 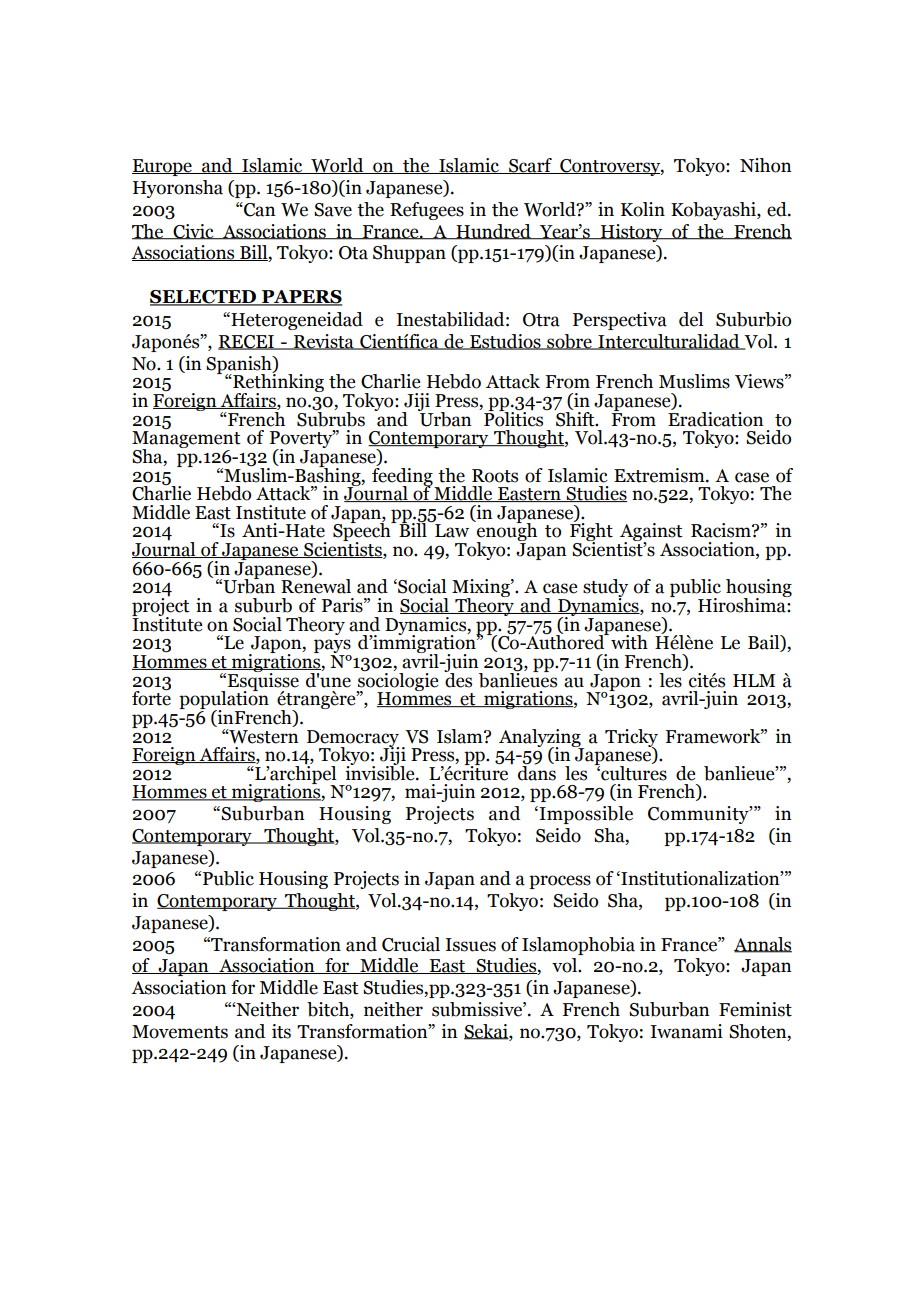 What do you see at coordinates (714, 211) in the page?
I see `Kobayashi` at bounding box center [714, 211].
